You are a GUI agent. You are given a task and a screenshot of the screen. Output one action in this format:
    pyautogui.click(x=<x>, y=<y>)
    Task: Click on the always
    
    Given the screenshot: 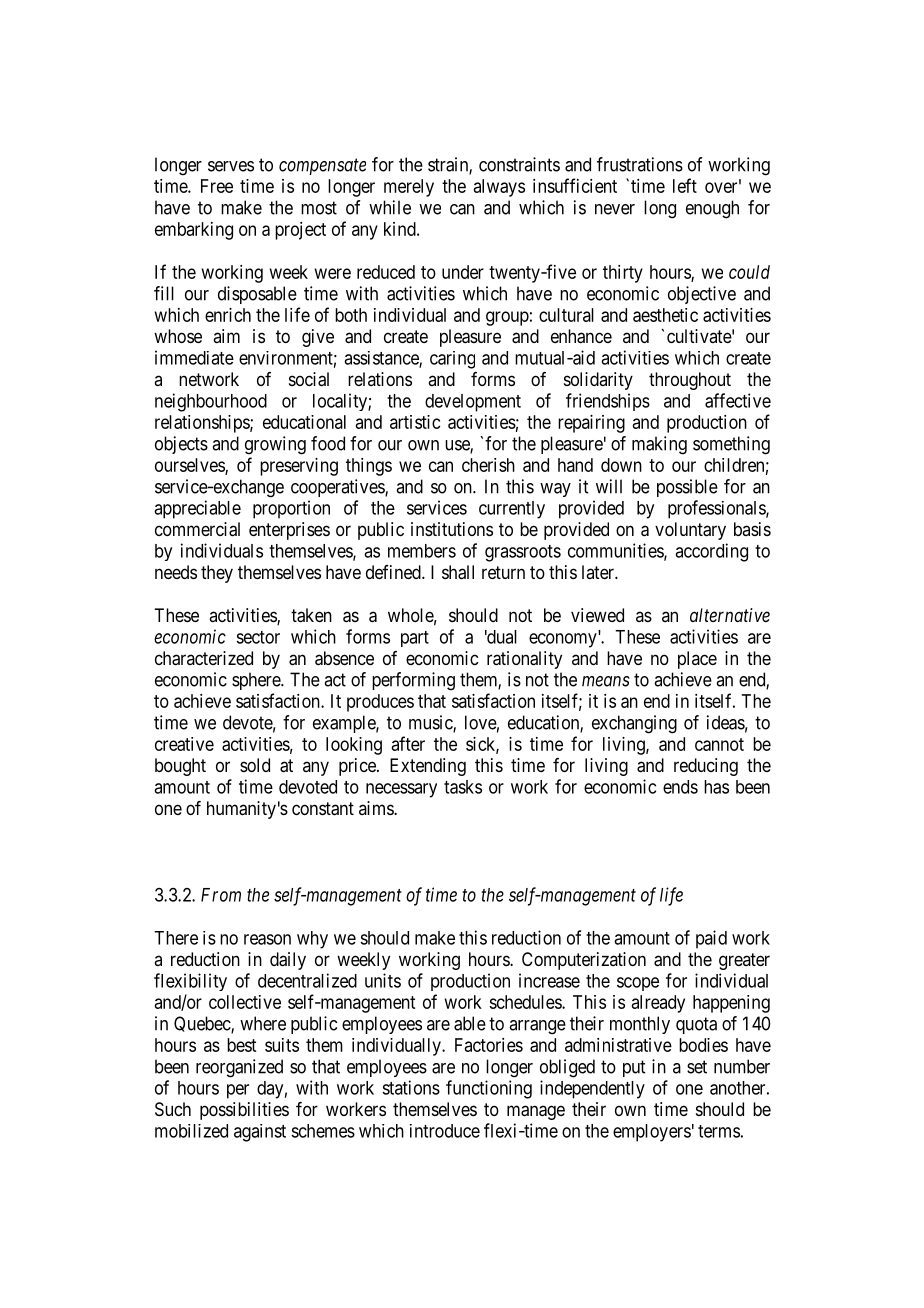 What is the action you would take?
    pyautogui.click(x=499, y=188)
